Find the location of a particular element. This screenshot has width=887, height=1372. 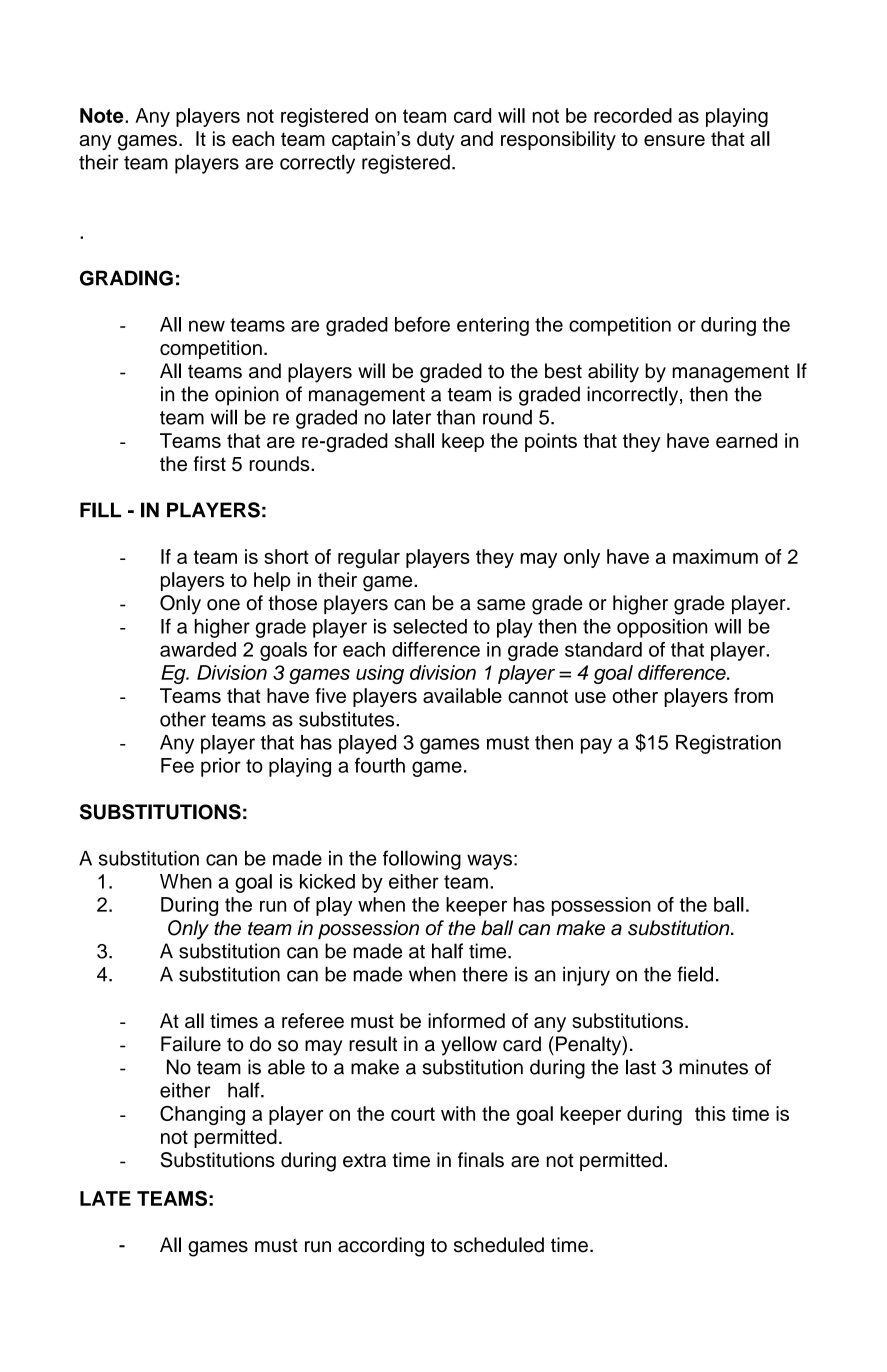

Changing is located at coordinates (202, 1115).
